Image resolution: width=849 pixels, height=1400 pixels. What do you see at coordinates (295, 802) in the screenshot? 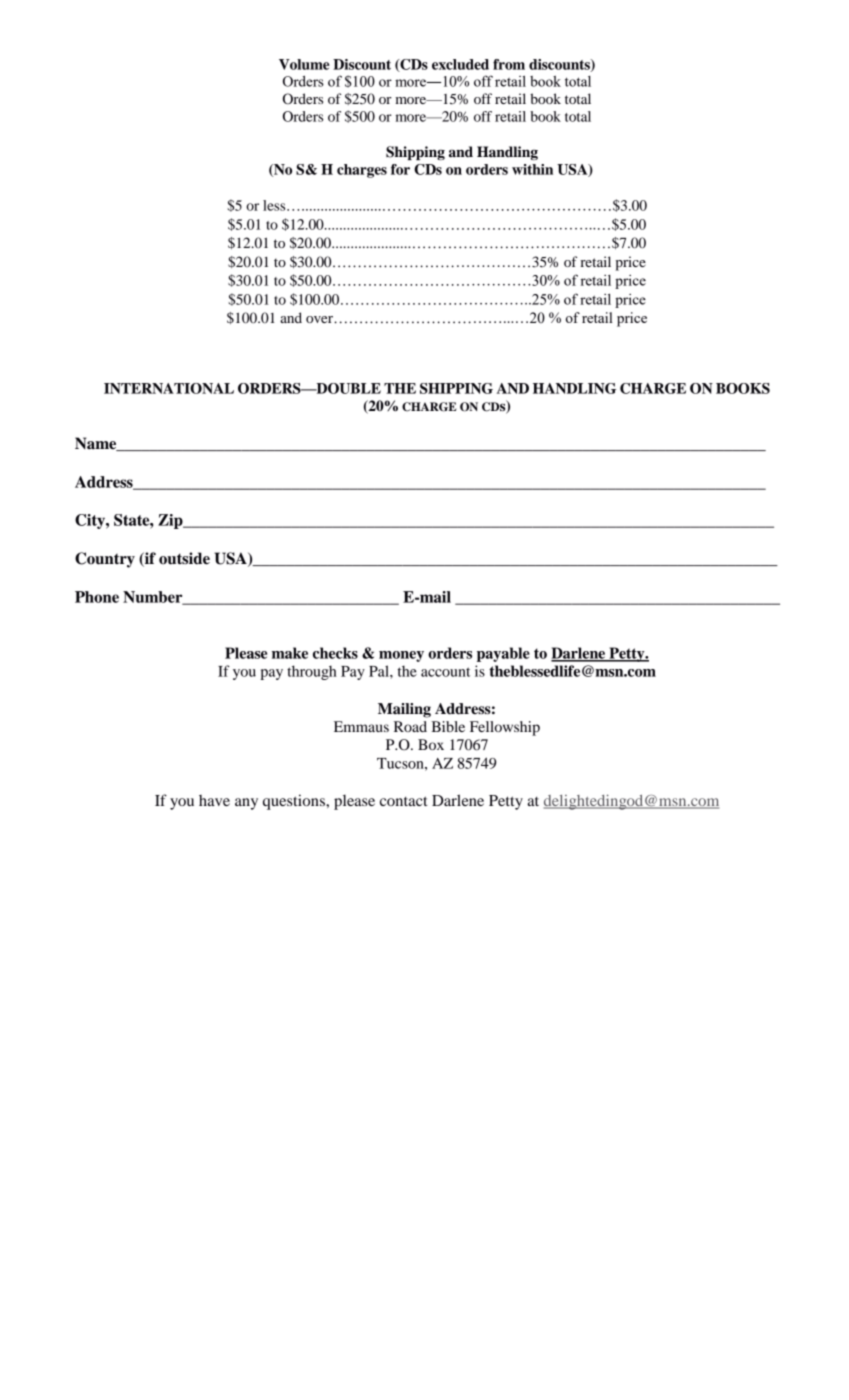
I see `questions` at bounding box center [295, 802].
